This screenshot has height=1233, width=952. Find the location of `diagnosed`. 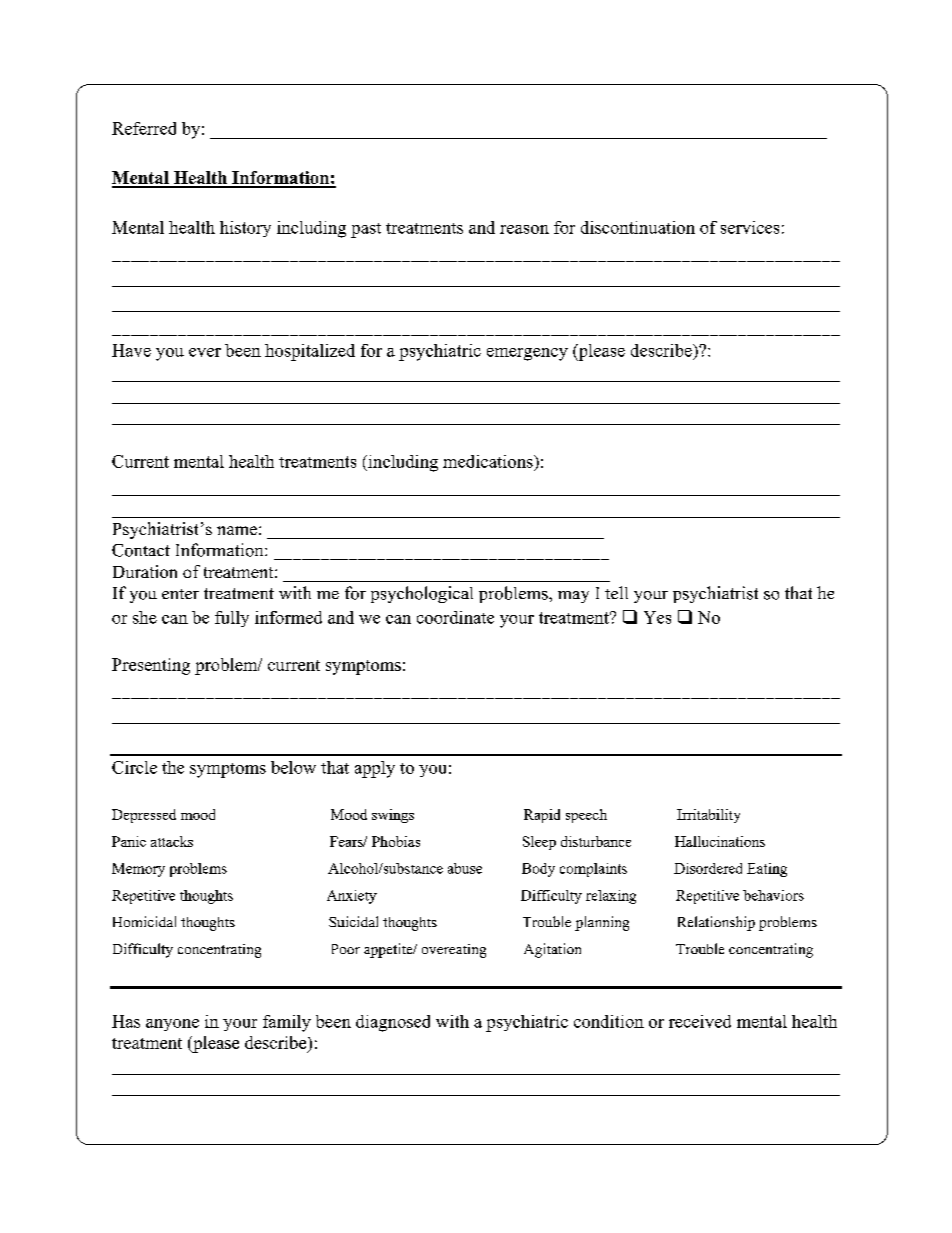

diagnosed is located at coordinates (393, 1023).
